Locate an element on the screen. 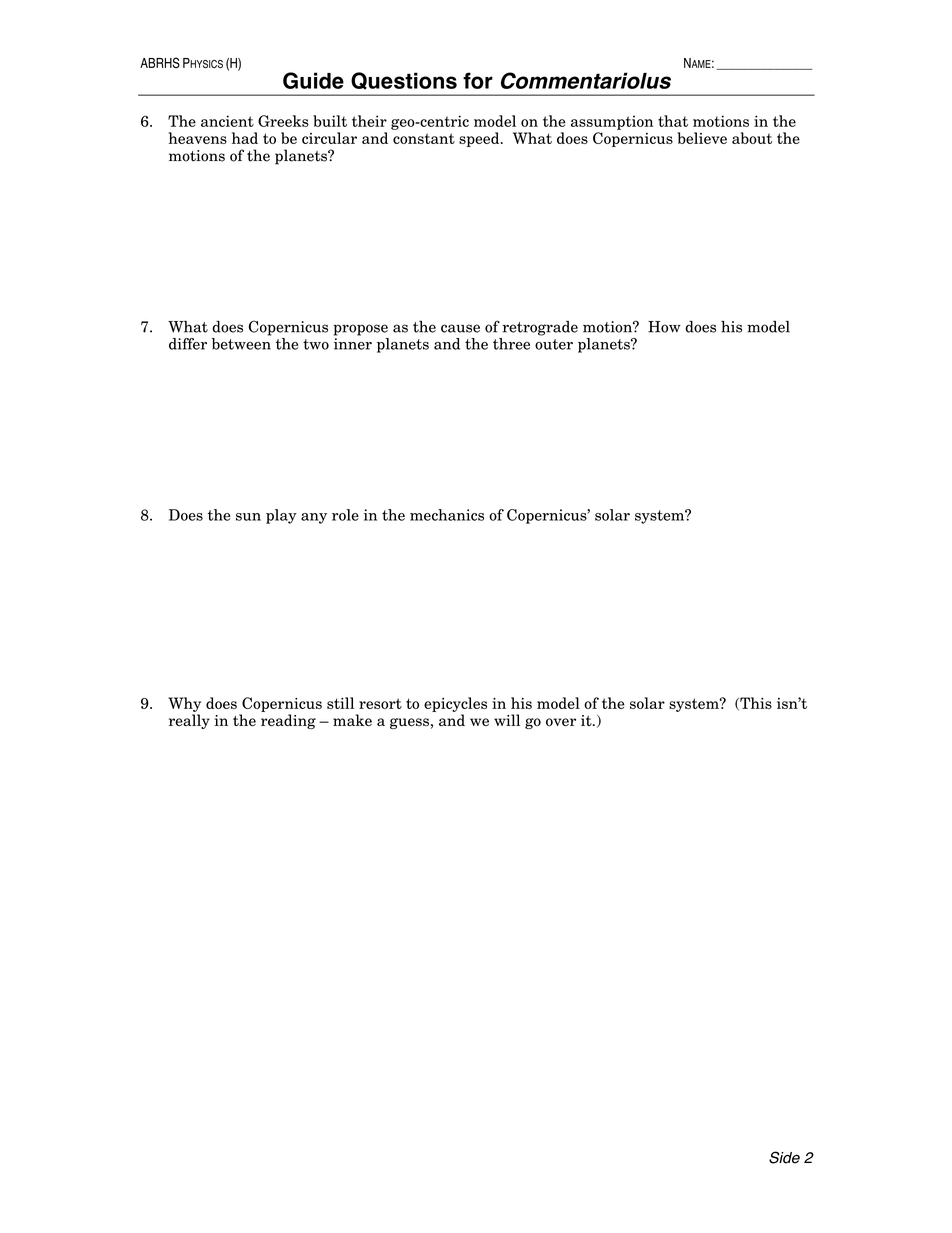 The width and height of the screenshot is (952, 1233). over is located at coordinates (561, 722).
